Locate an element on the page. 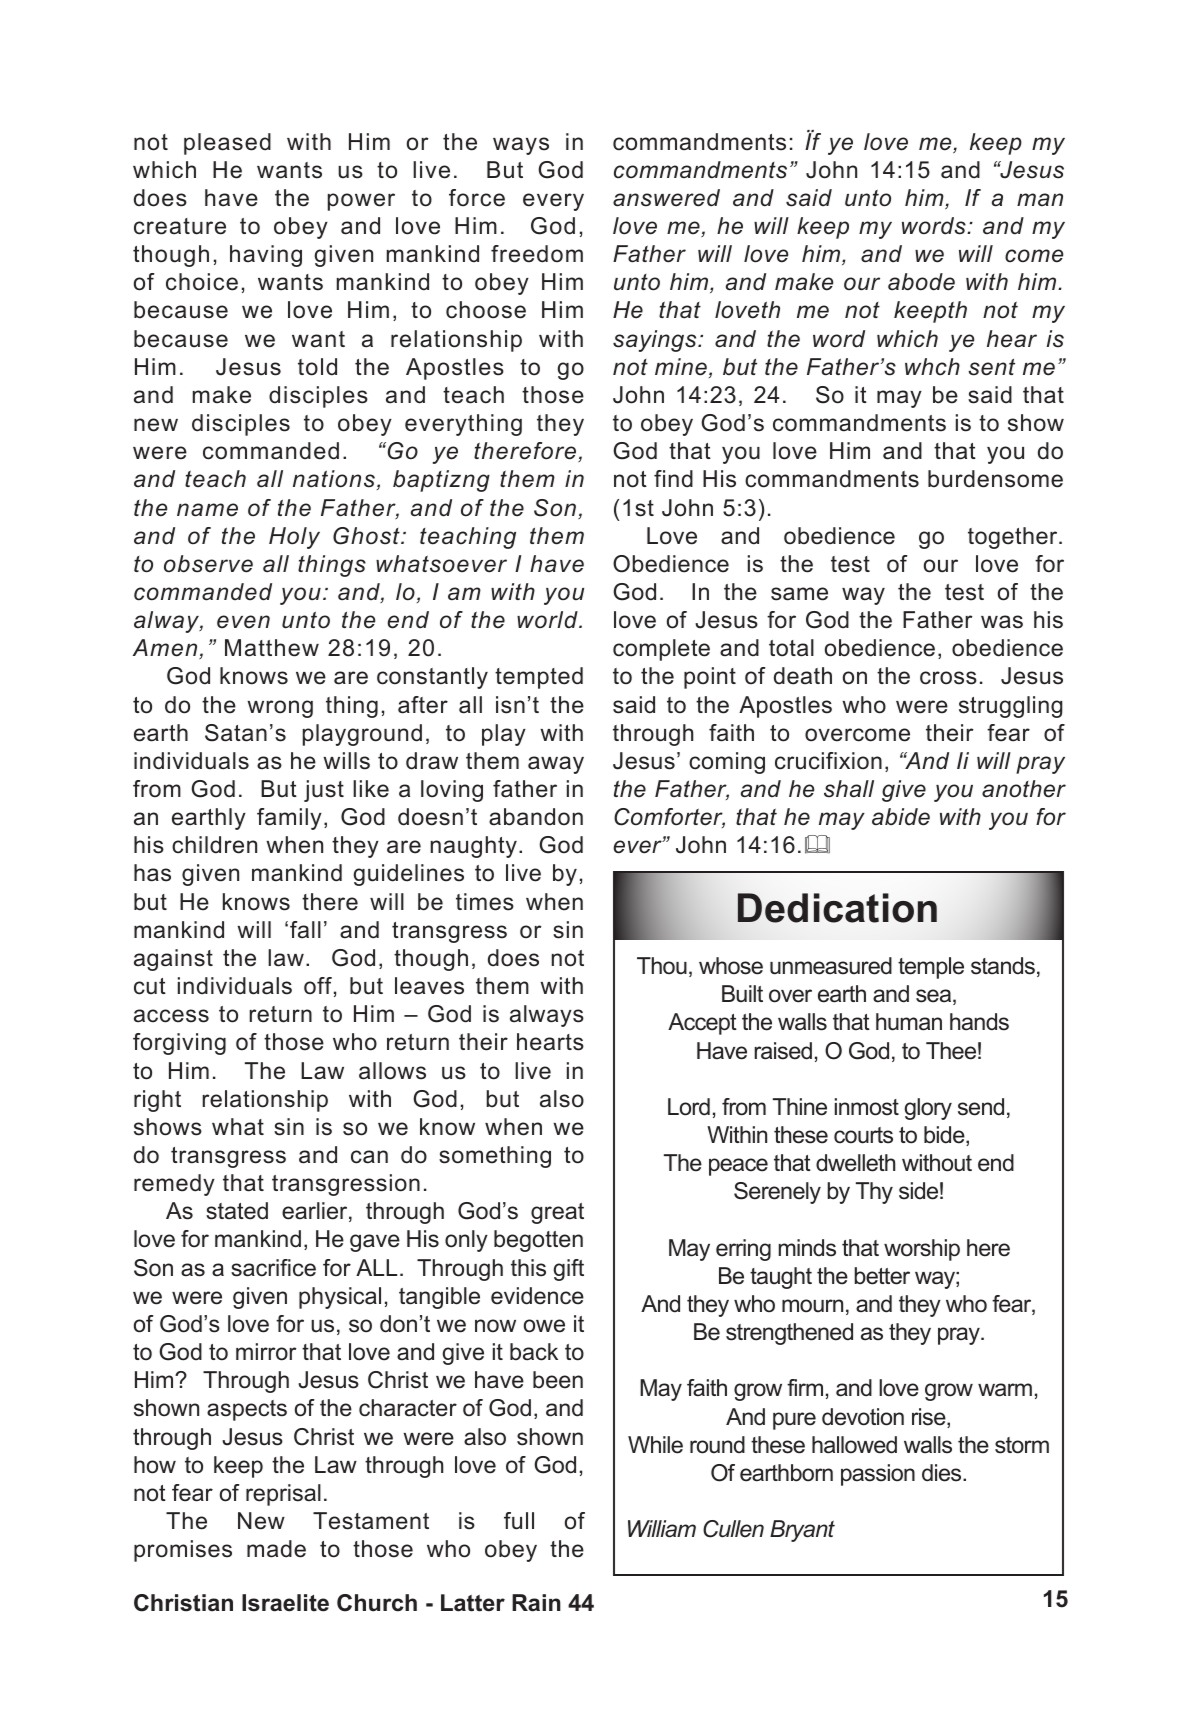  find is located at coordinates (673, 479).
